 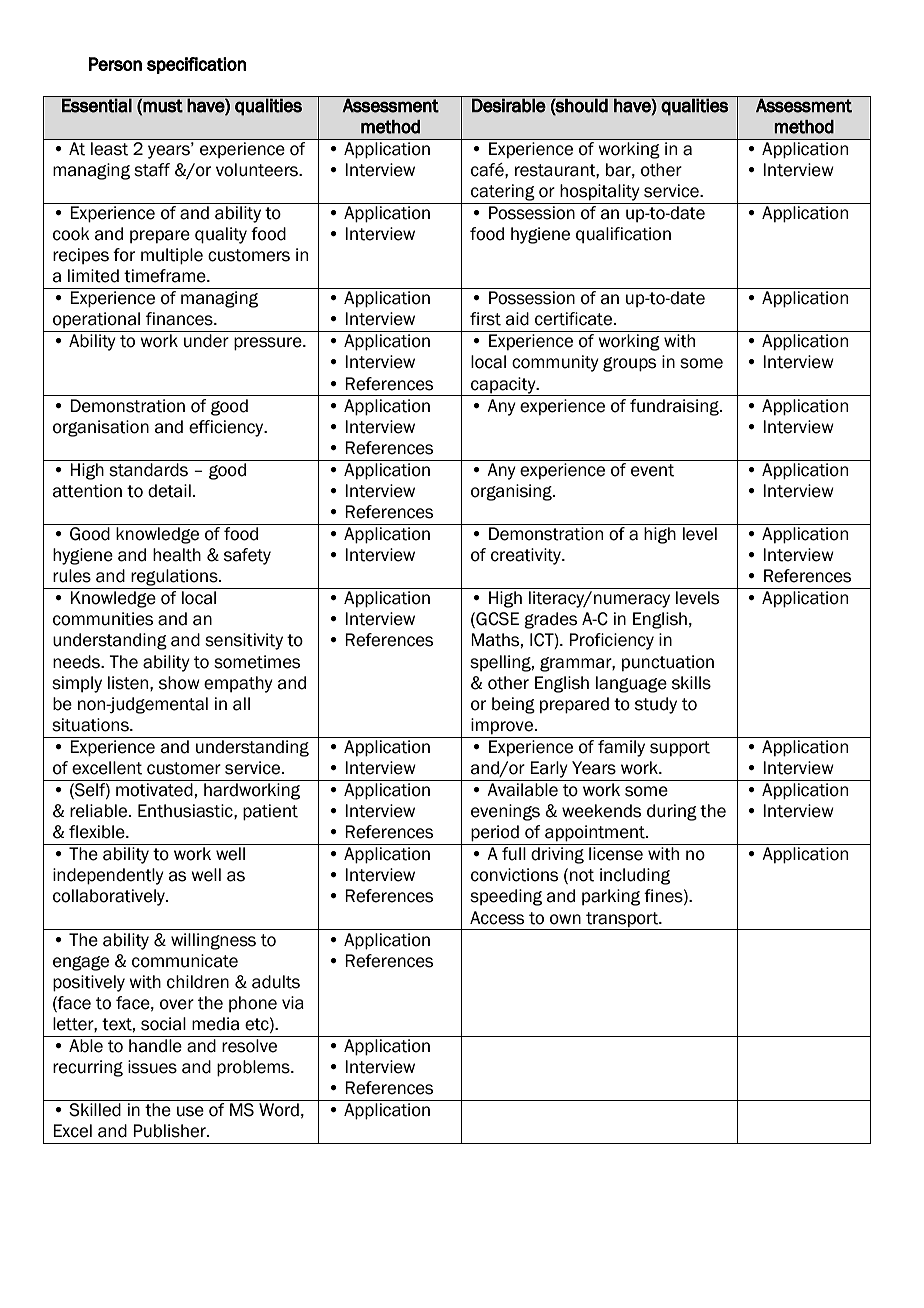 What do you see at coordinates (152, 1067) in the page?
I see `issues` at bounding box center [152, 1067].
